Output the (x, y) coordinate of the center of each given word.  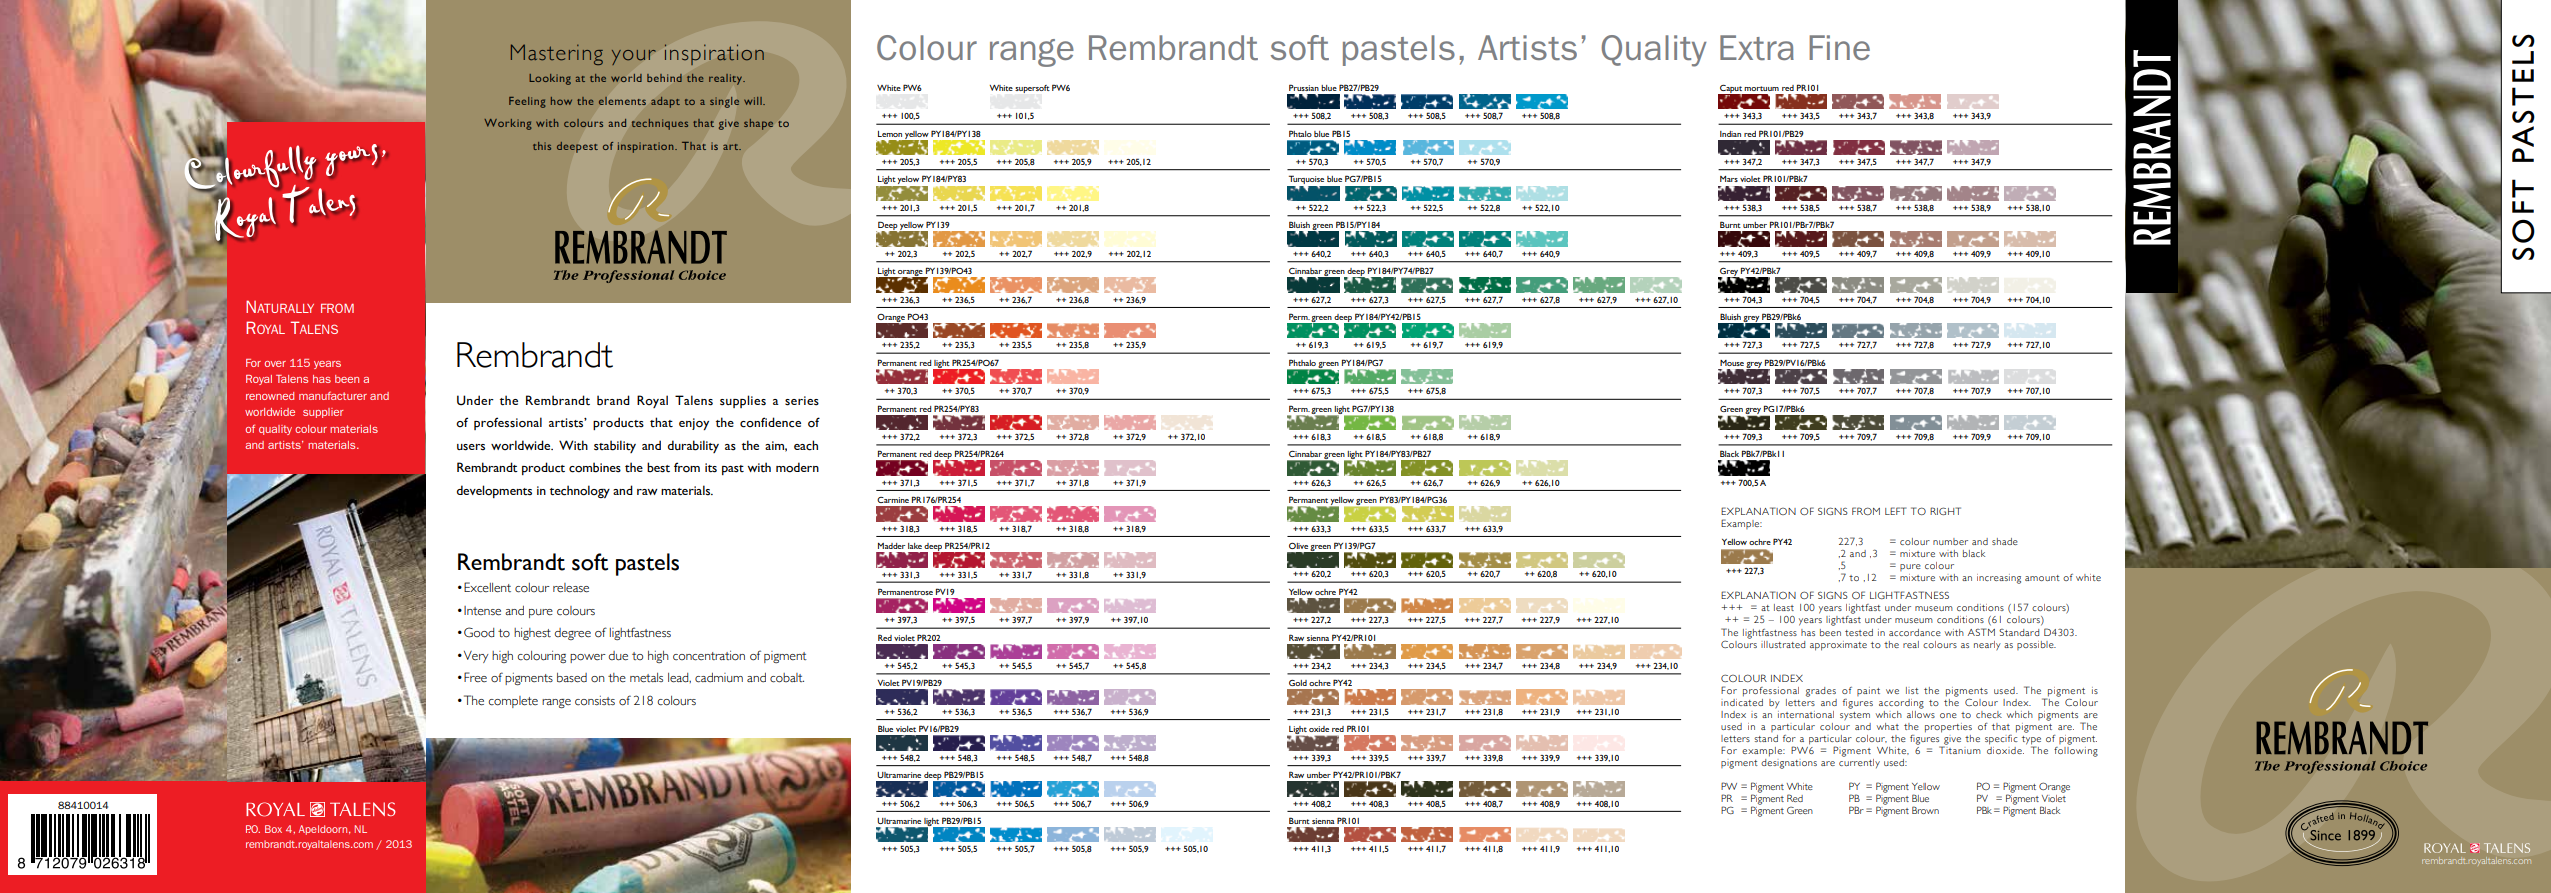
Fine (1839, 47)
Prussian (1304, 87)
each (806, 445)
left (1896, 511)
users (471, 447)
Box (273, 829)
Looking (550, 79)
